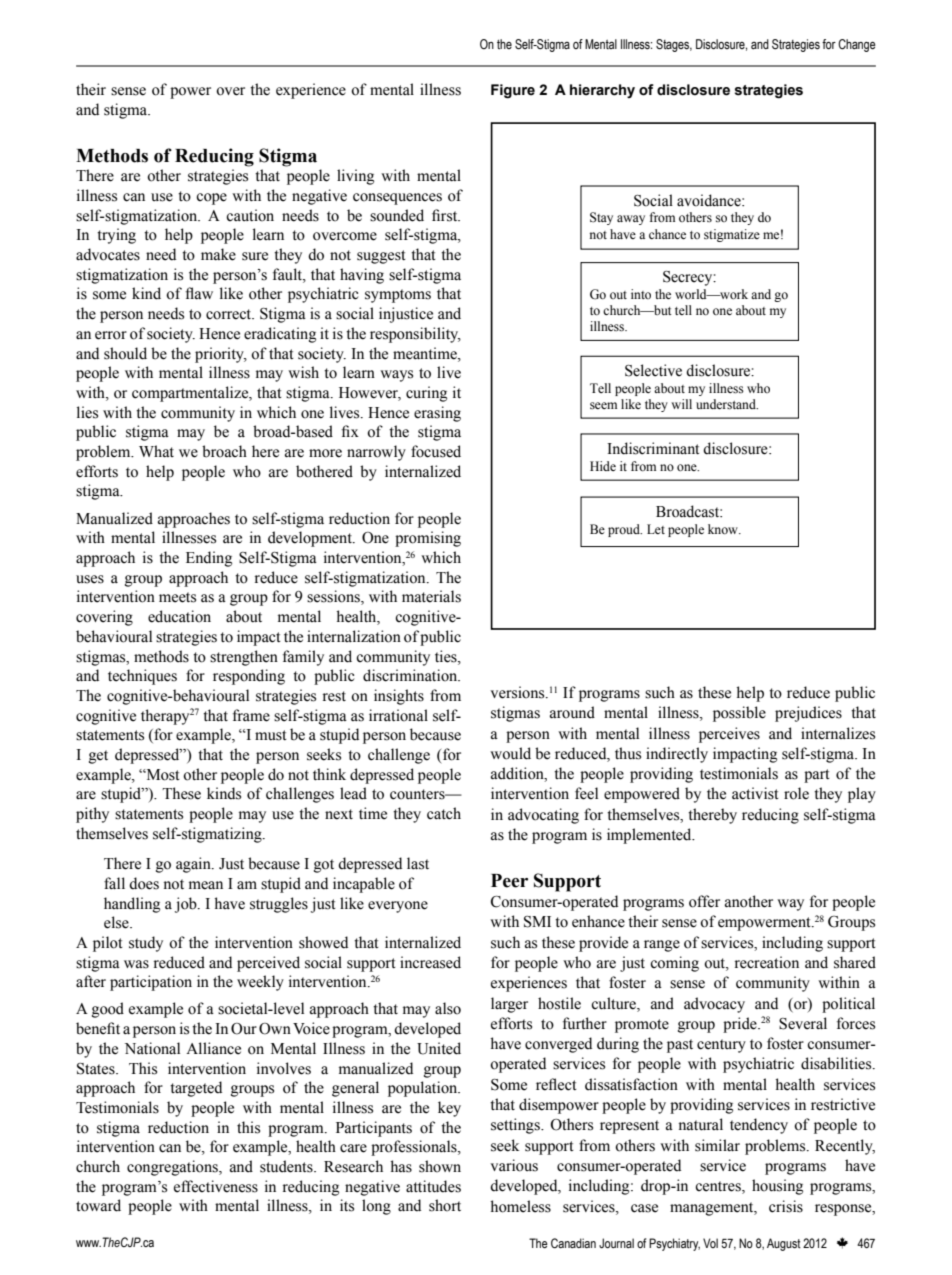  What do you see at coordinates (739, 714) in the page?
I see `possible` at bounding box center [739, 714].
